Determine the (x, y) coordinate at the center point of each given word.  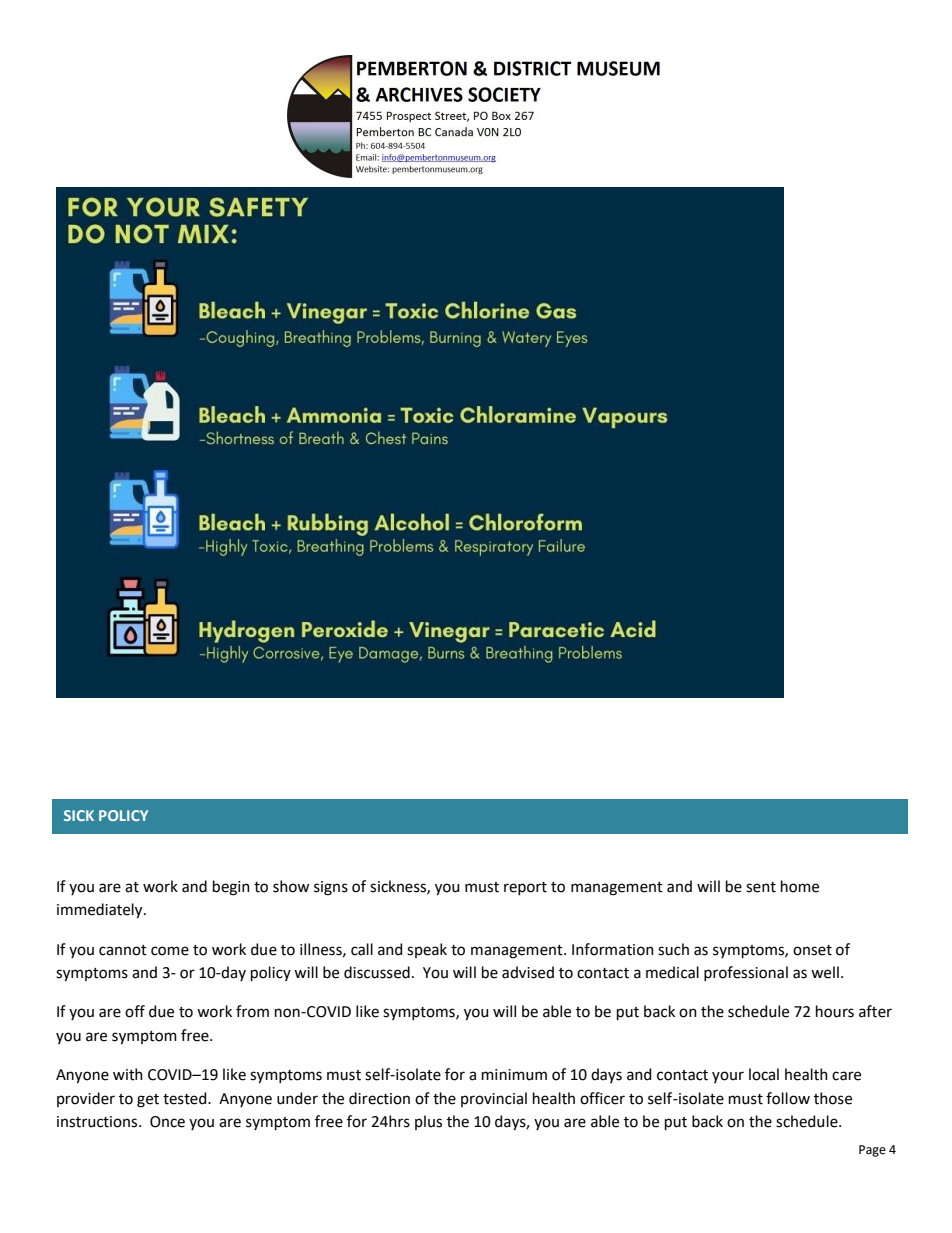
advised (528, 972)
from (252, 1011)
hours (835, 1011)
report (525, 888)
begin (231, 888)
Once (167, 1122)
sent (761, 887)
